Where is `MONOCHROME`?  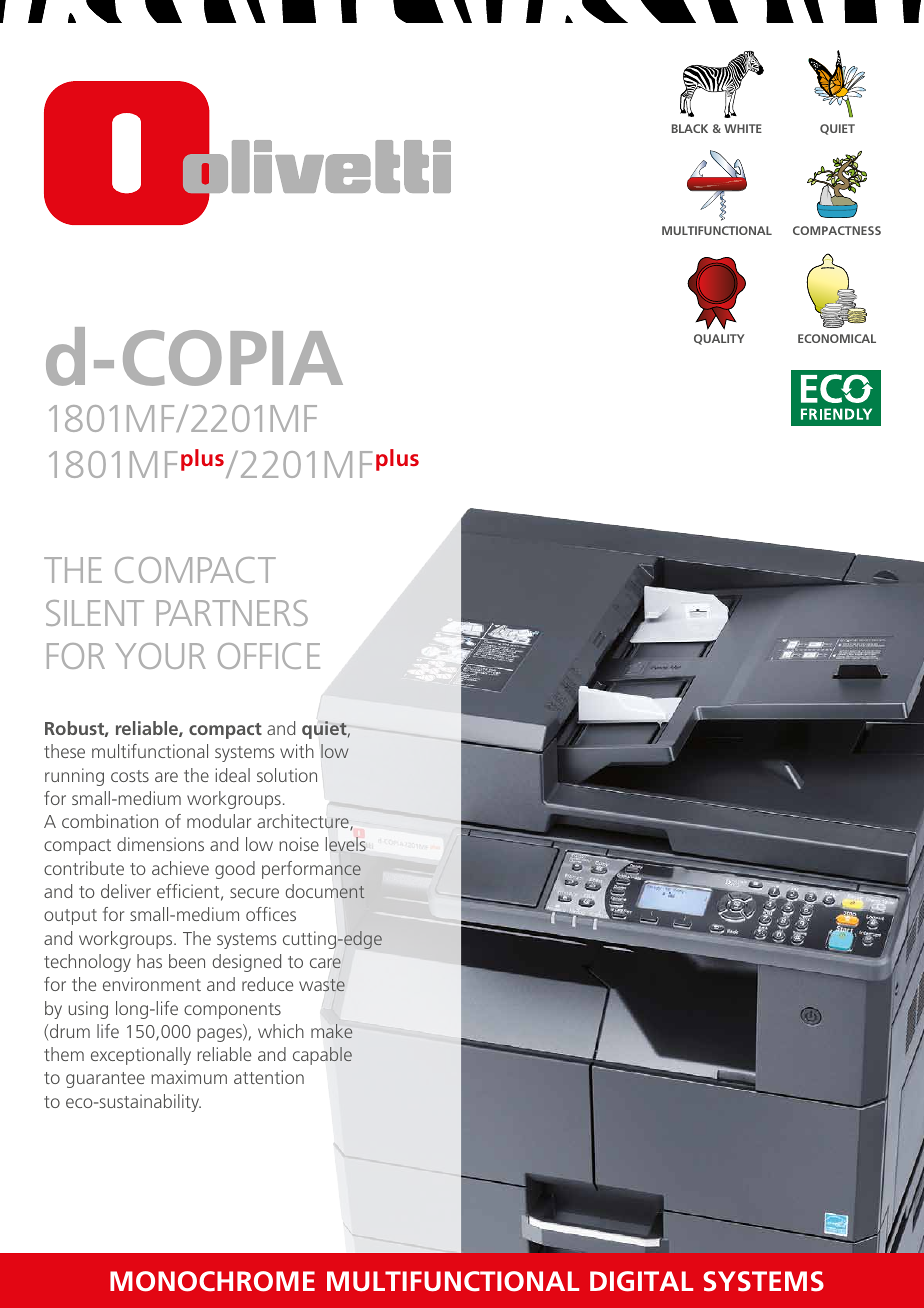
MONOCHROME is located at coordinates (212, 1281).
